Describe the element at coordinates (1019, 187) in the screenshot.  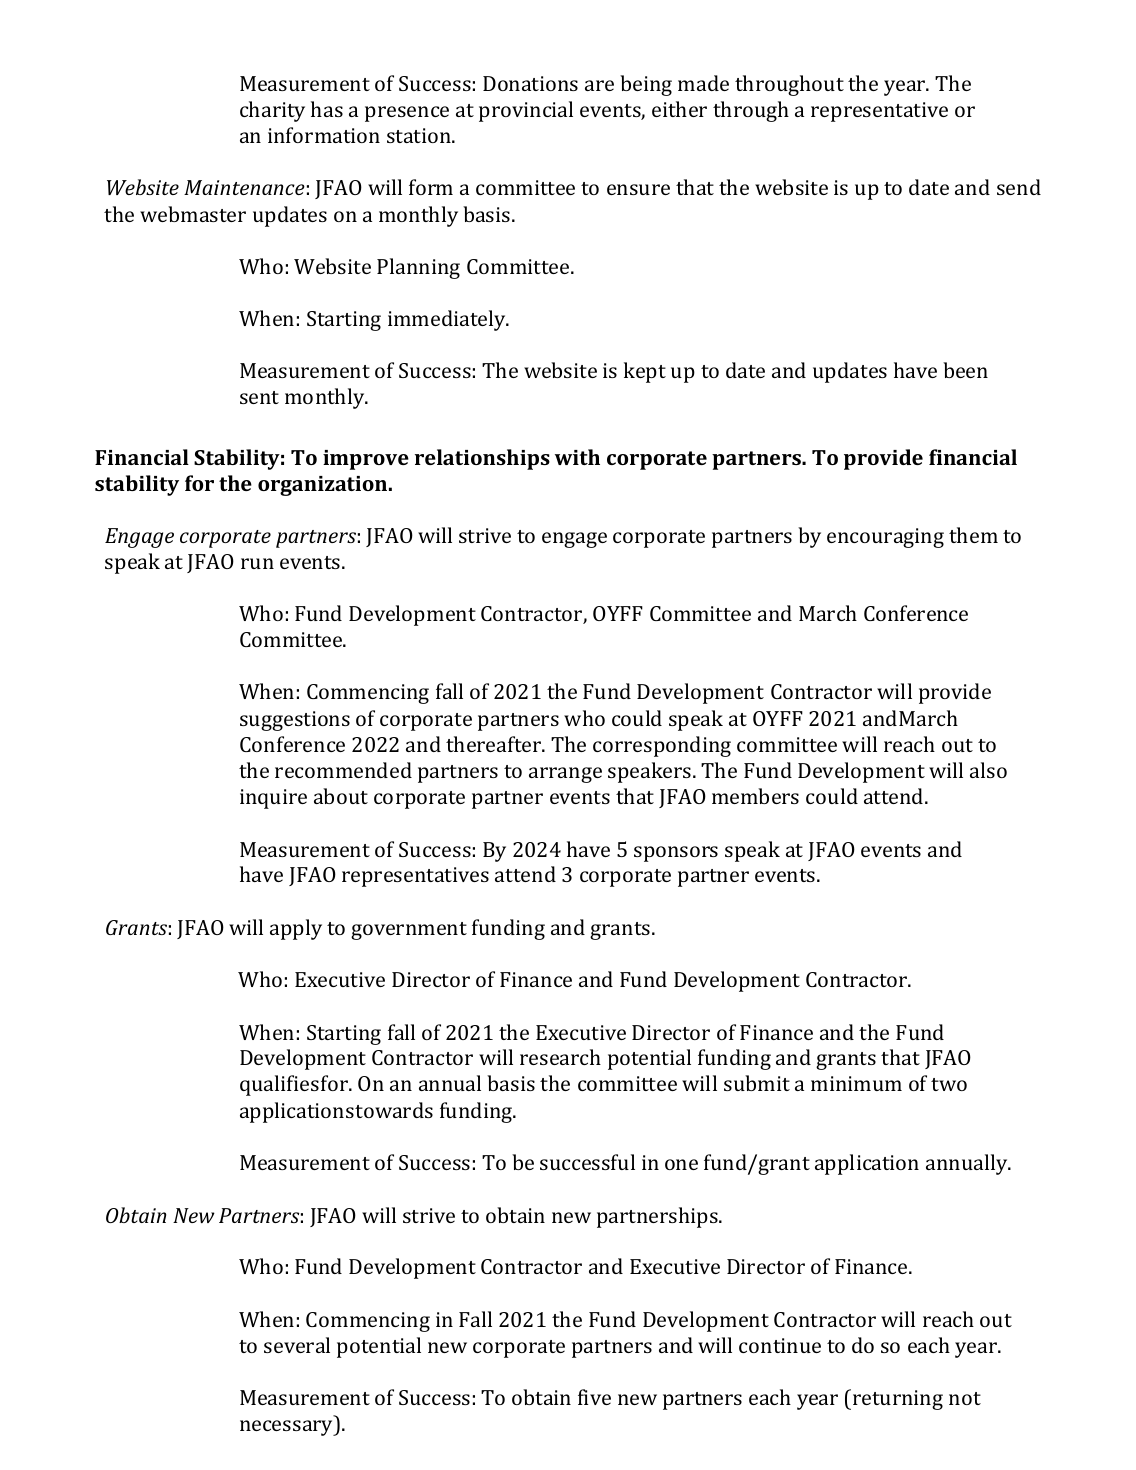
I see `send` at that location.
